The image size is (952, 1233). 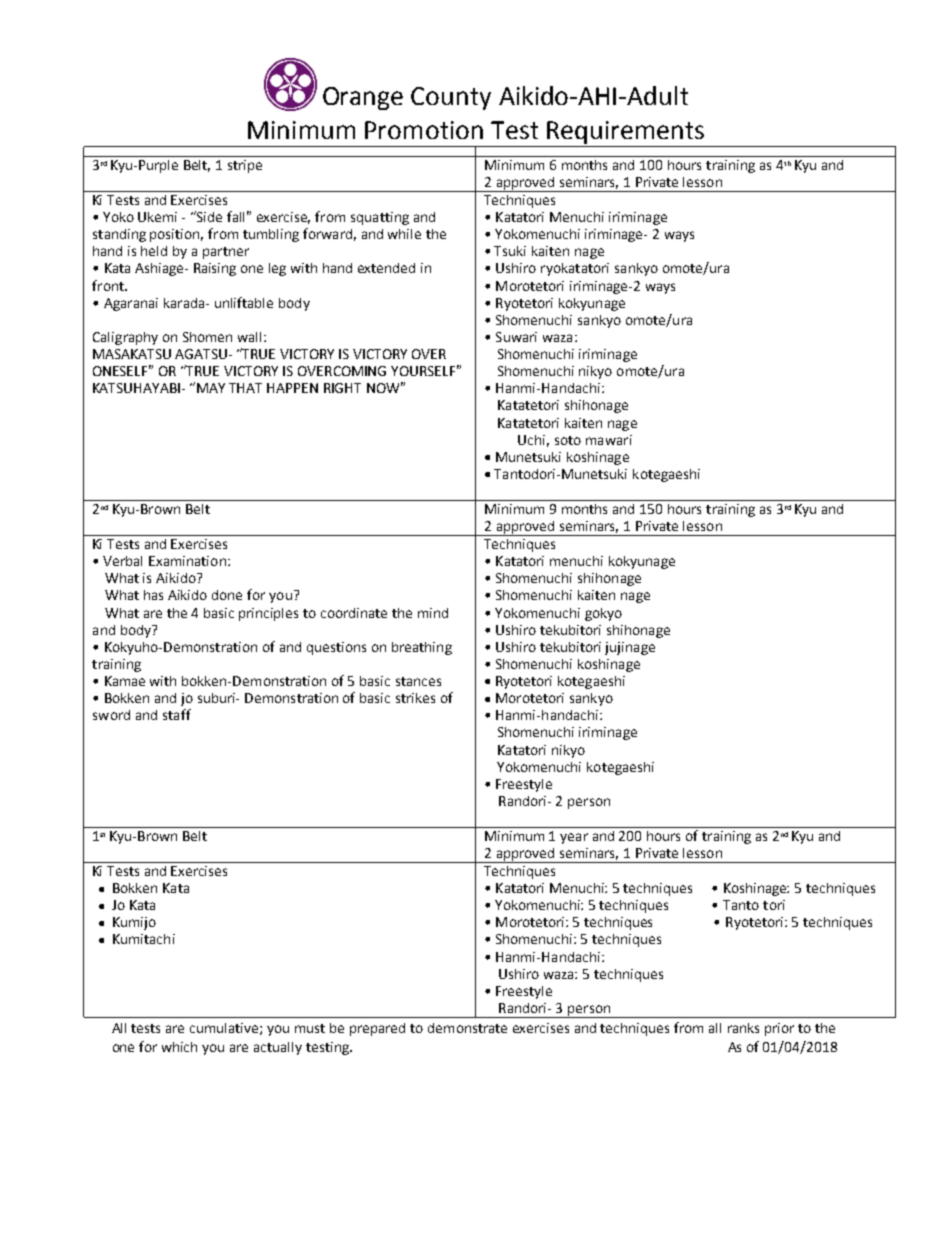 What do you see at coordinates (422, 648) in the screenshot?
I see `breathing` at bounding box center [422, 648].
